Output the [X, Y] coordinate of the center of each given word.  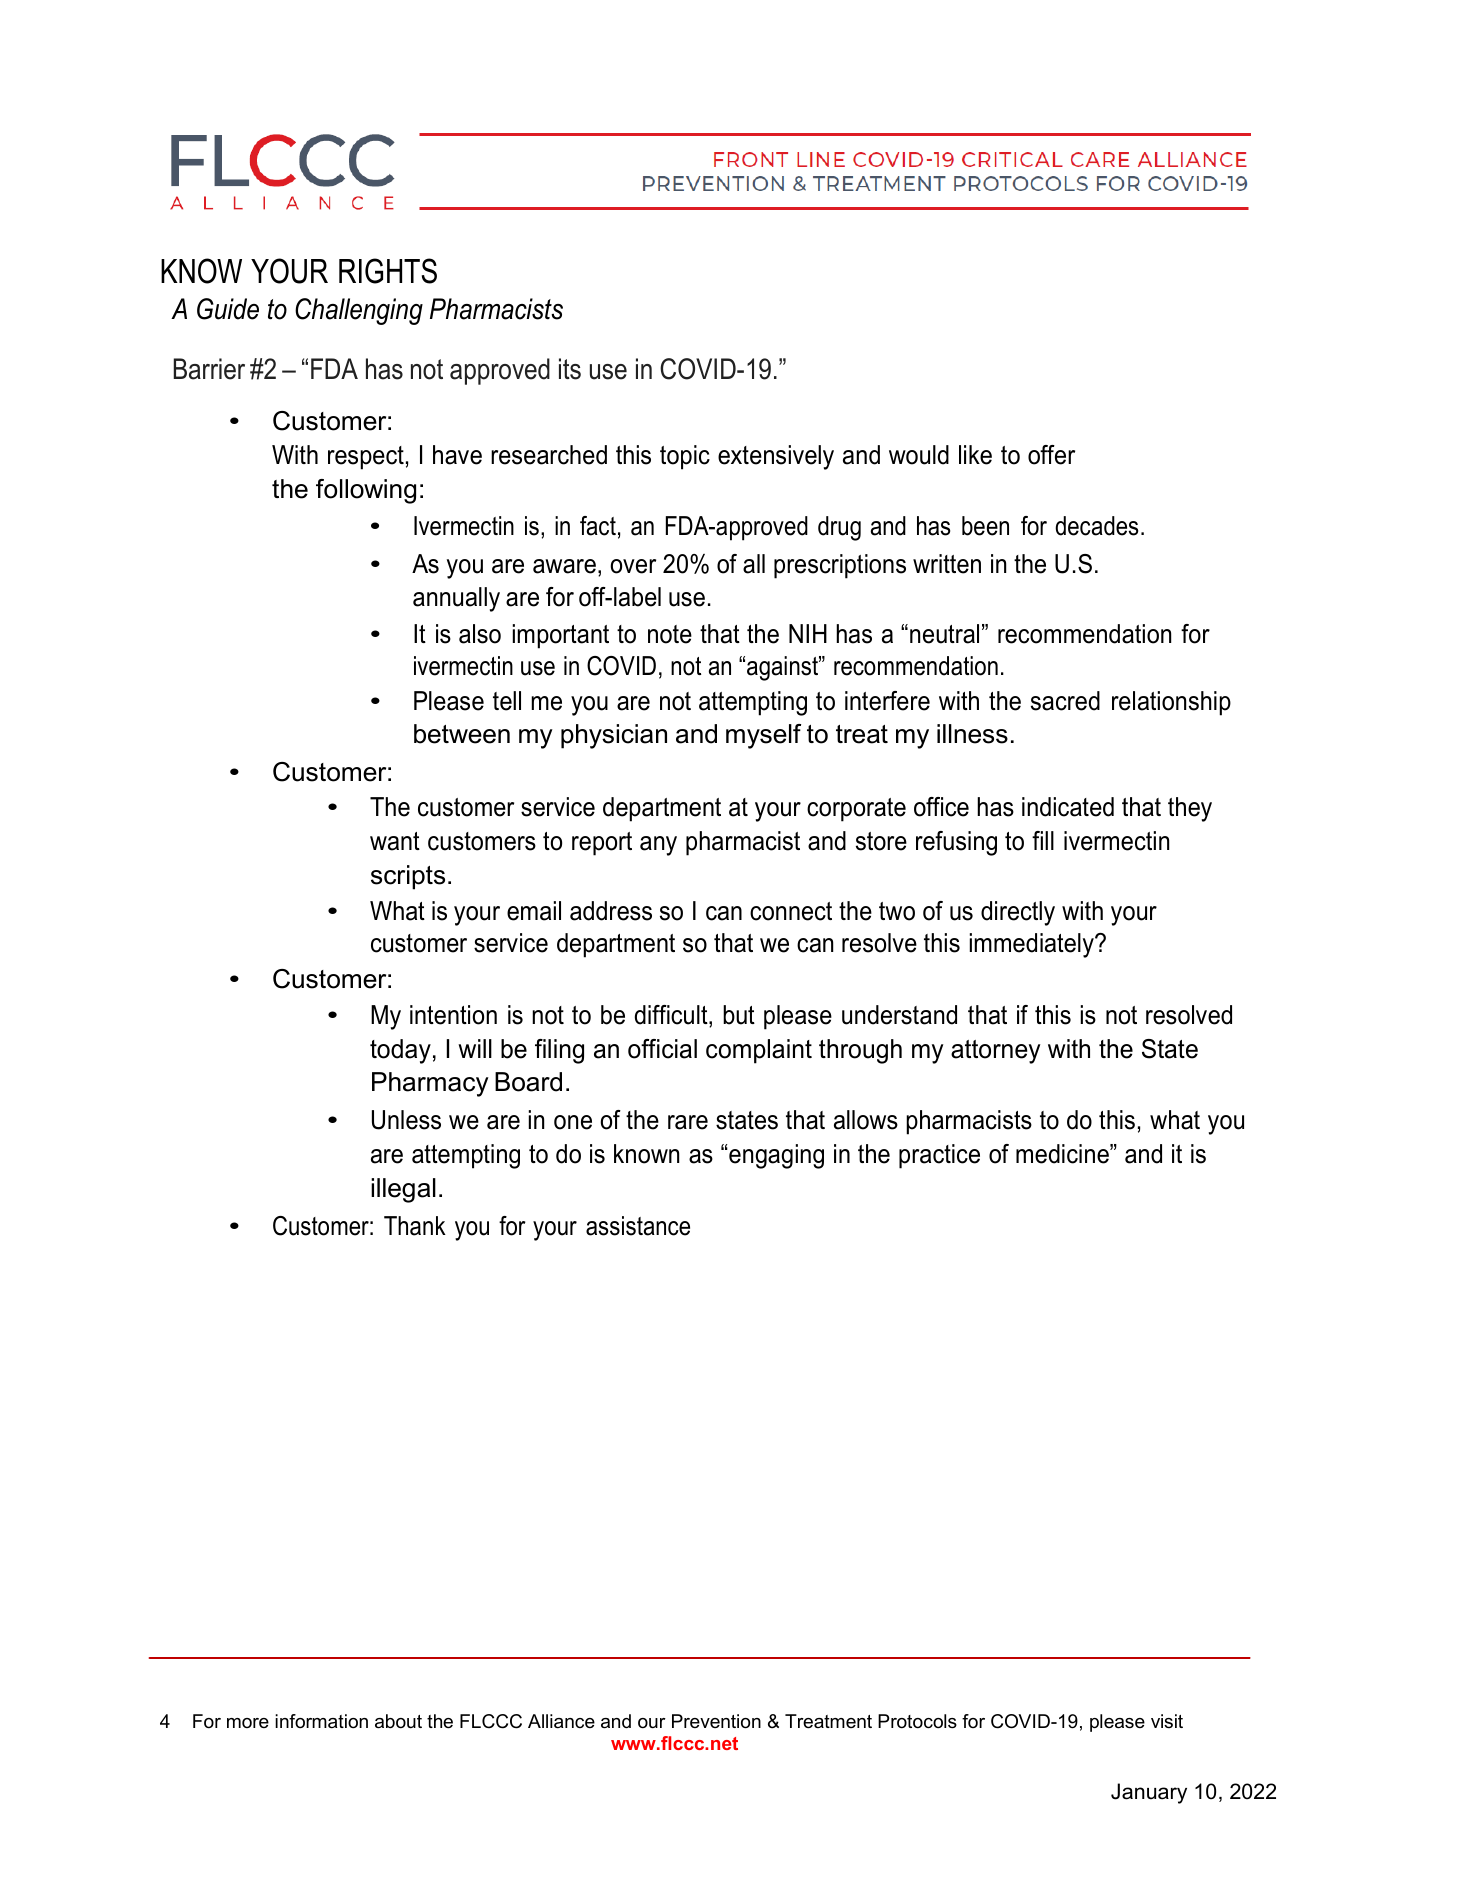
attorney [995, 1052]
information [321, 1721]
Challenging [359, 311]
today [400, 1051]
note [670, 634]
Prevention [716, 1721]
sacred [1065, 701]
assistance [638, 1226]
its [570, 369]
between [462, 734]
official [662, 1049]
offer [1051, 455]
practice [939, 1156]
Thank [415, 1226]
